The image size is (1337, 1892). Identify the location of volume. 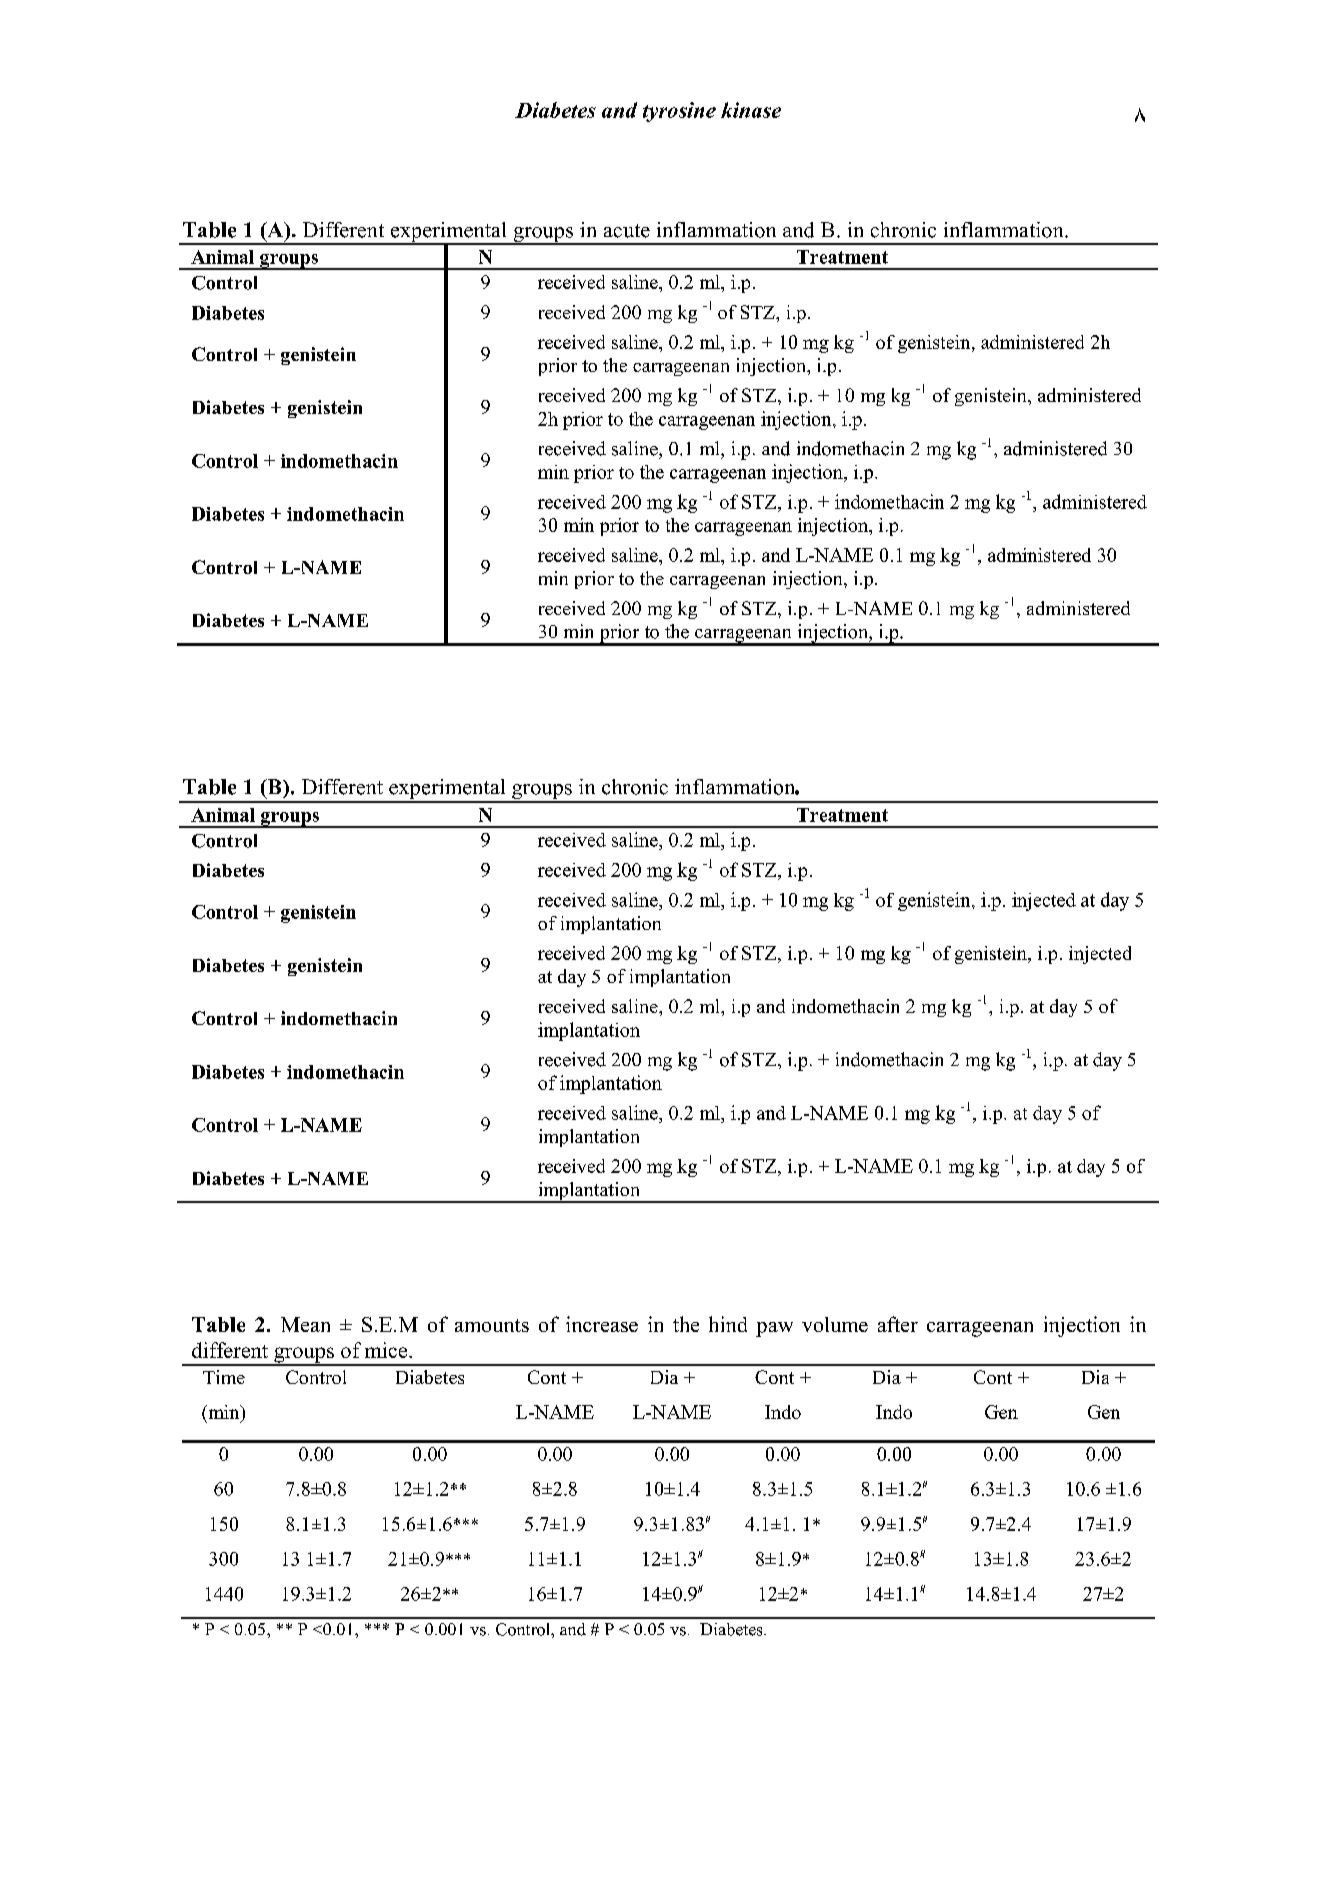
(835, 1324).
